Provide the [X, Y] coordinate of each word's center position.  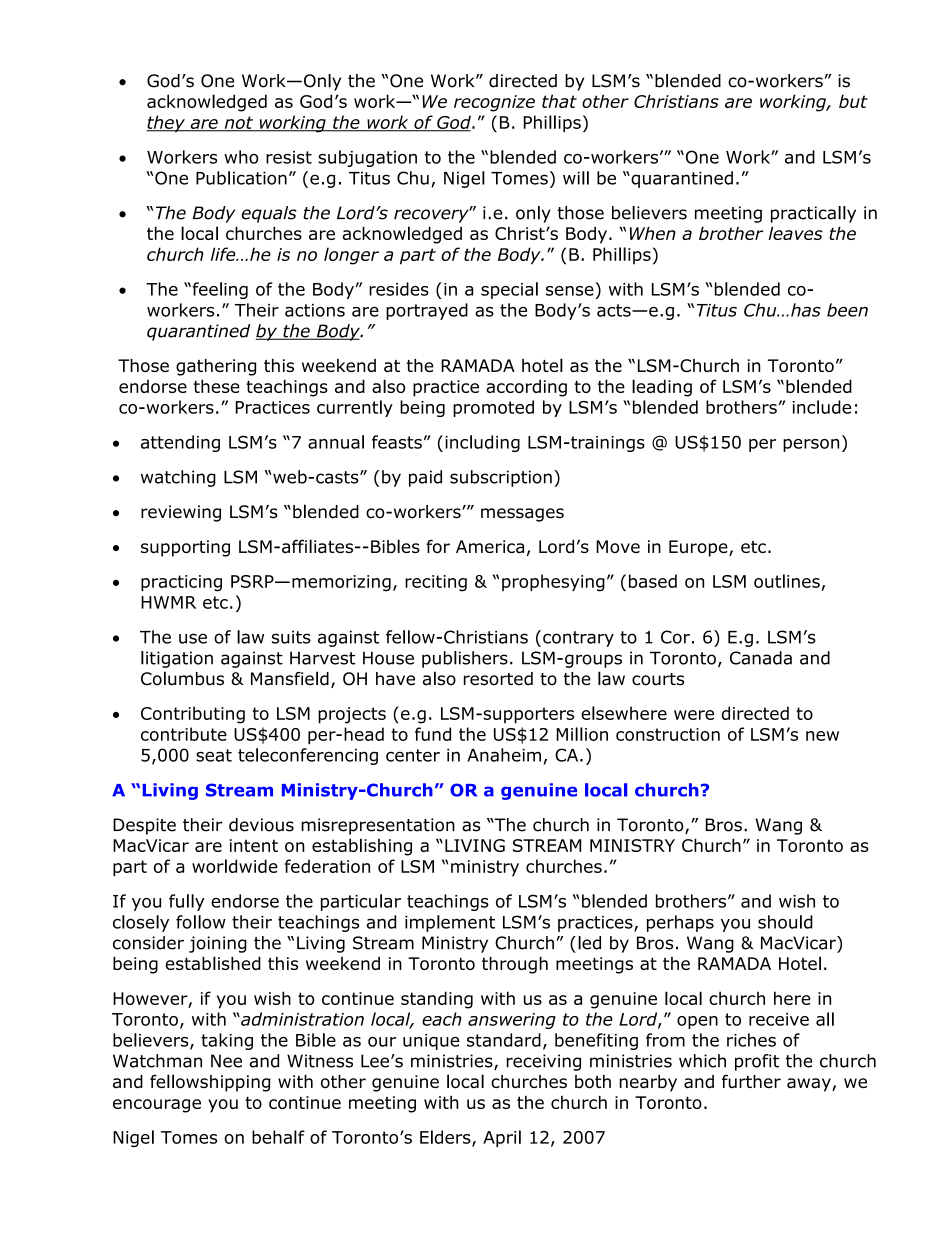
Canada [761, 658]
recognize [494, 103]
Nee [226, 1061]
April [502, 1138]
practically [813, 214]
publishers [465, 659]
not [239, 123]
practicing [181, 583]
